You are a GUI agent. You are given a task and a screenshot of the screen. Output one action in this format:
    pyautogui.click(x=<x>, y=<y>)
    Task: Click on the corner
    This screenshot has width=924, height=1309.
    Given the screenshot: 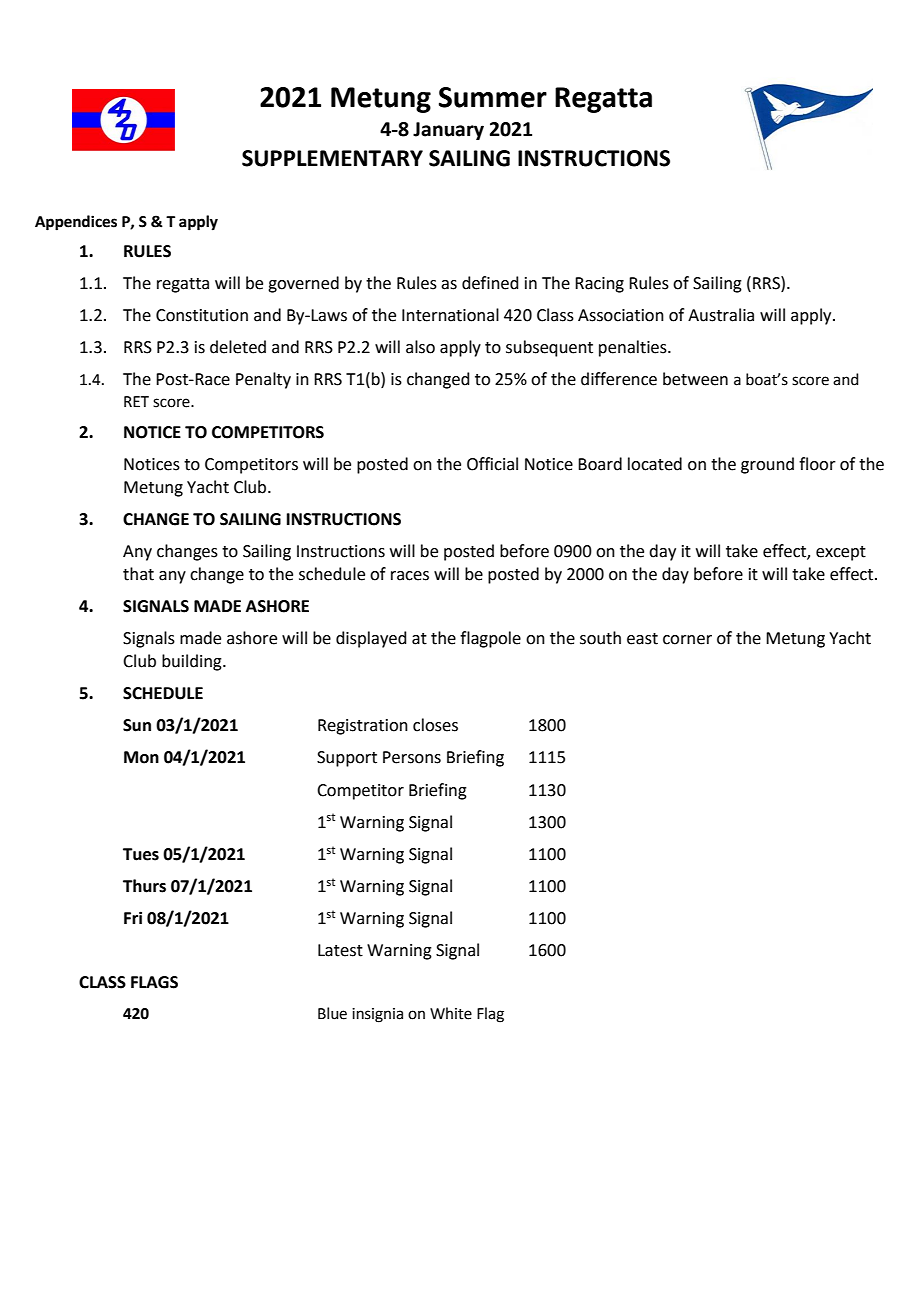 What is the action you would take?
    pyautogui.click(x=687, y=640)
